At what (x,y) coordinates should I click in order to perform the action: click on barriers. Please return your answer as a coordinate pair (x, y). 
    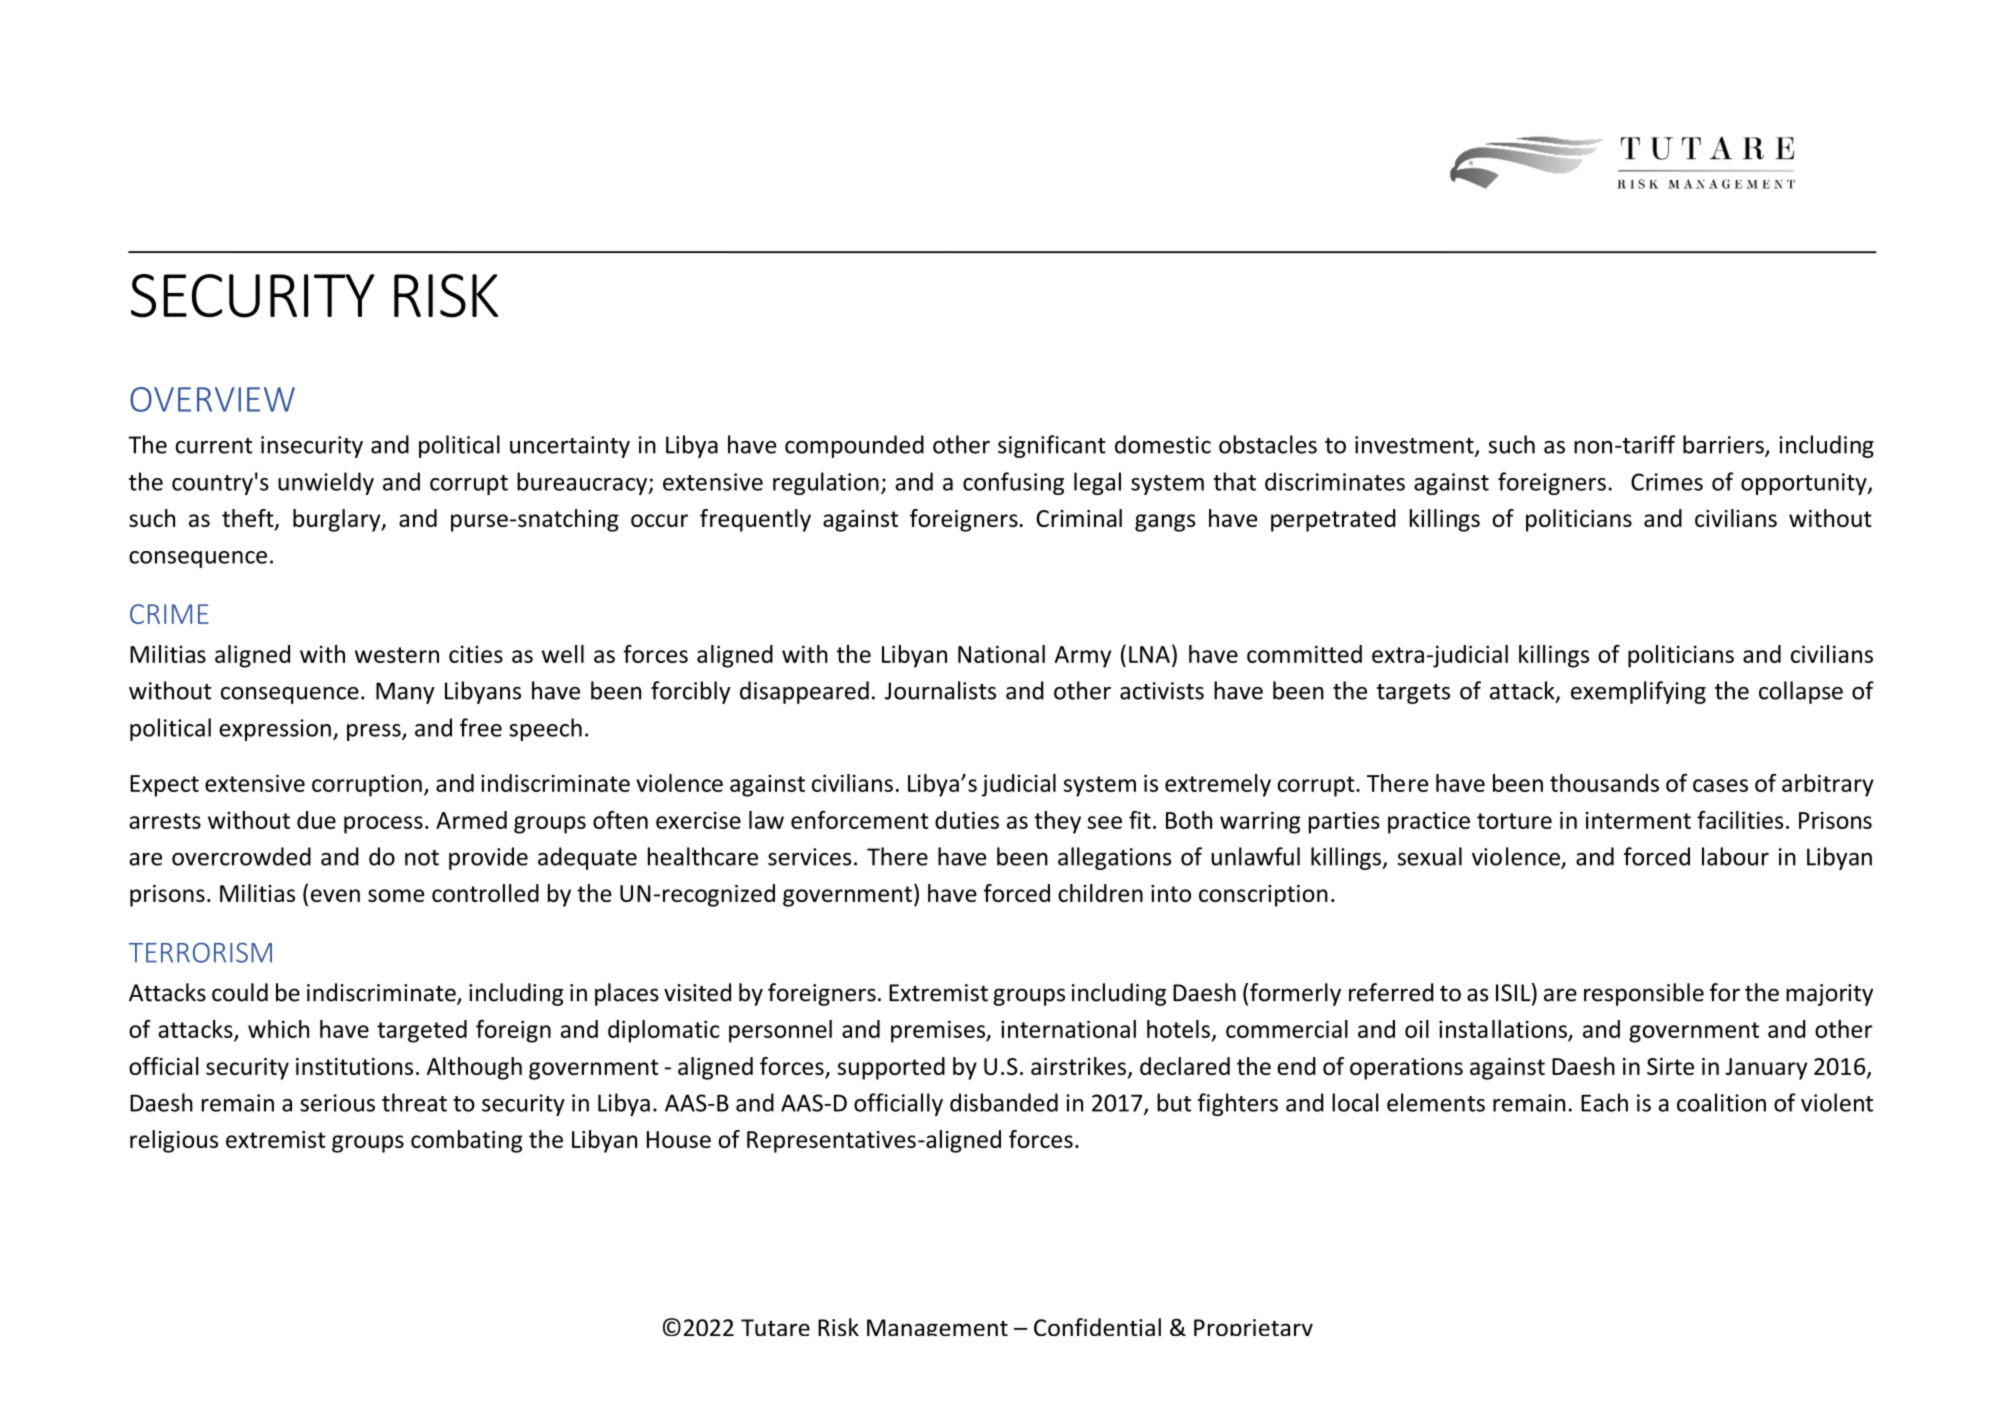
    Looking at the image, I should click on (1724, 445).
